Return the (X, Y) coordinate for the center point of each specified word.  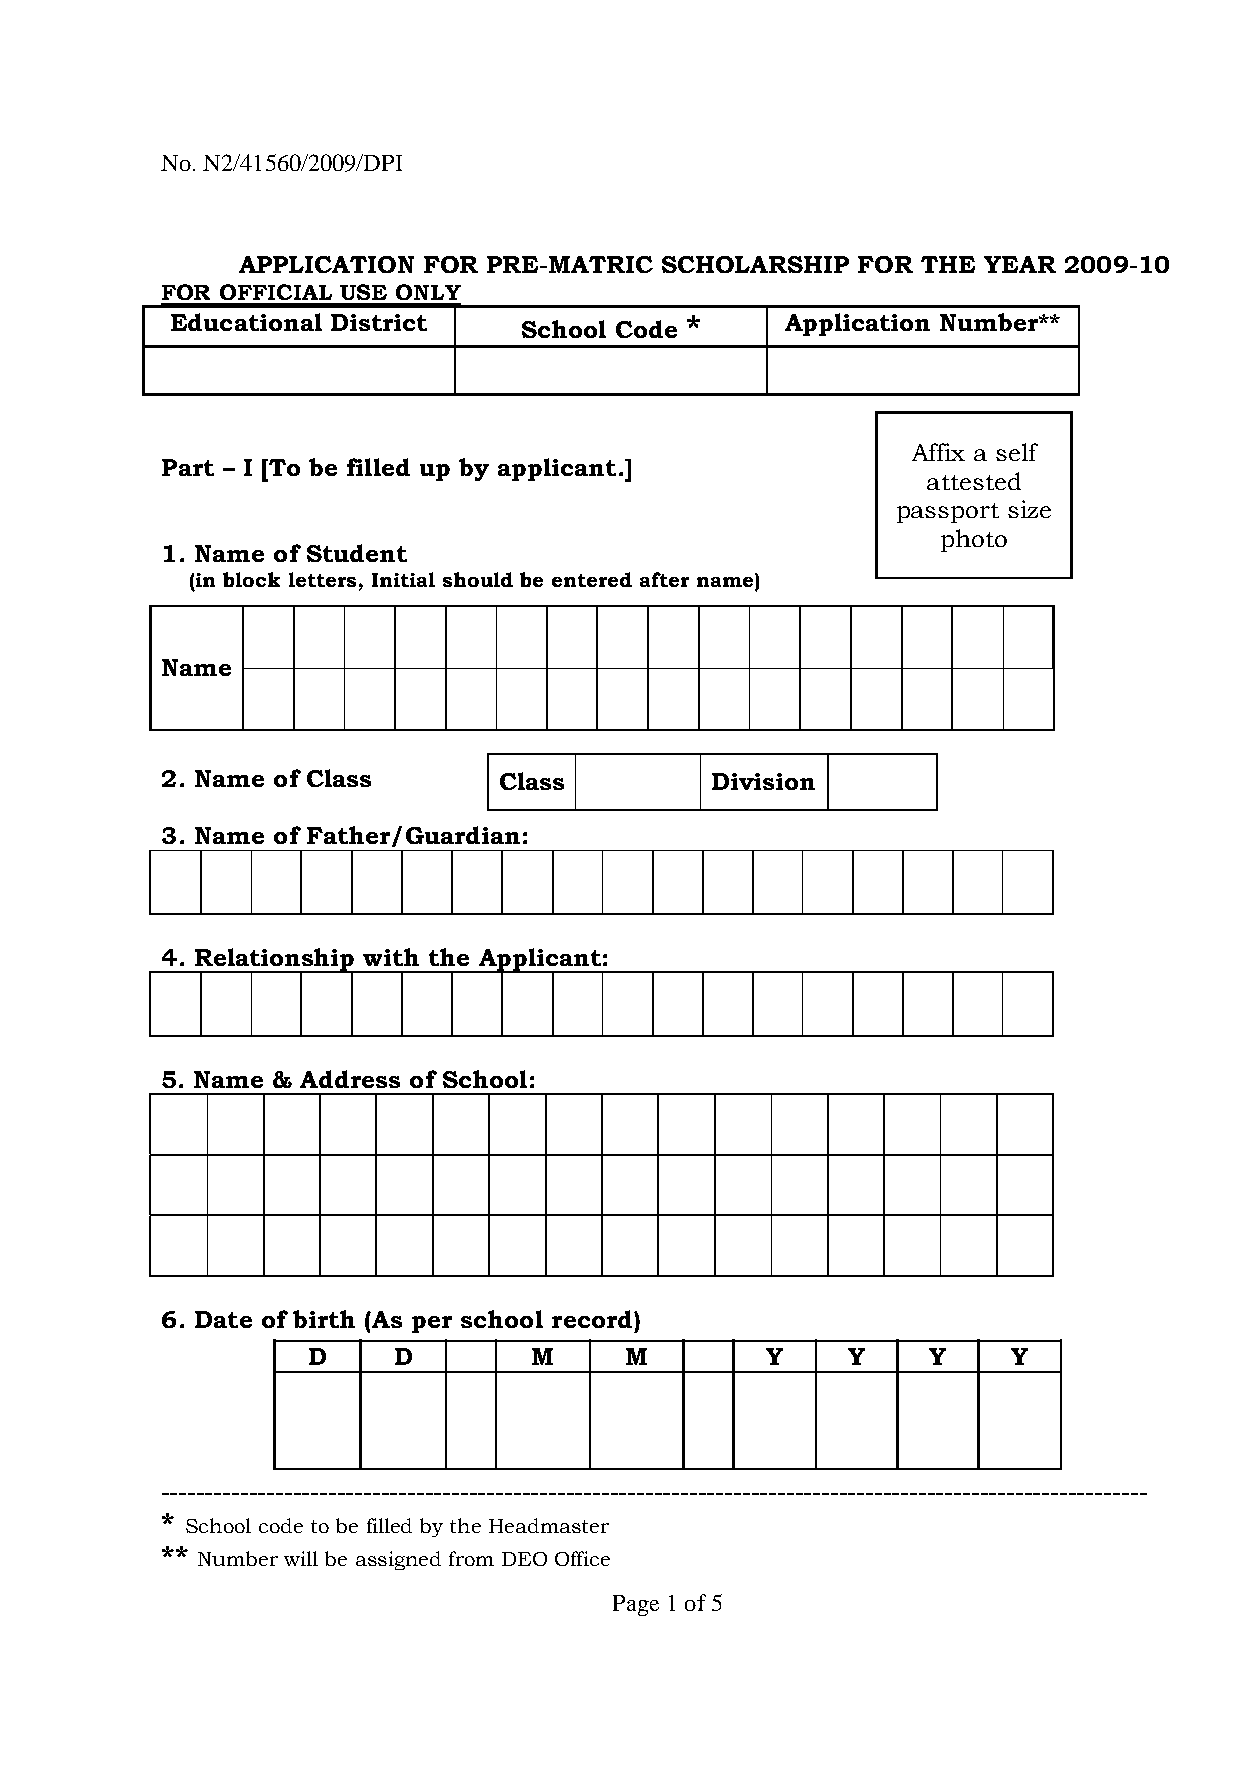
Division (763, 781)
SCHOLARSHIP (755, 264)
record (593, 1319)
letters (322, 579)
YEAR (1020, 264)
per (432, 1324)
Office (582, 1558)
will (301, 1558)
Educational (246, 322)
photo (974, 540)
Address (350, 1079)
